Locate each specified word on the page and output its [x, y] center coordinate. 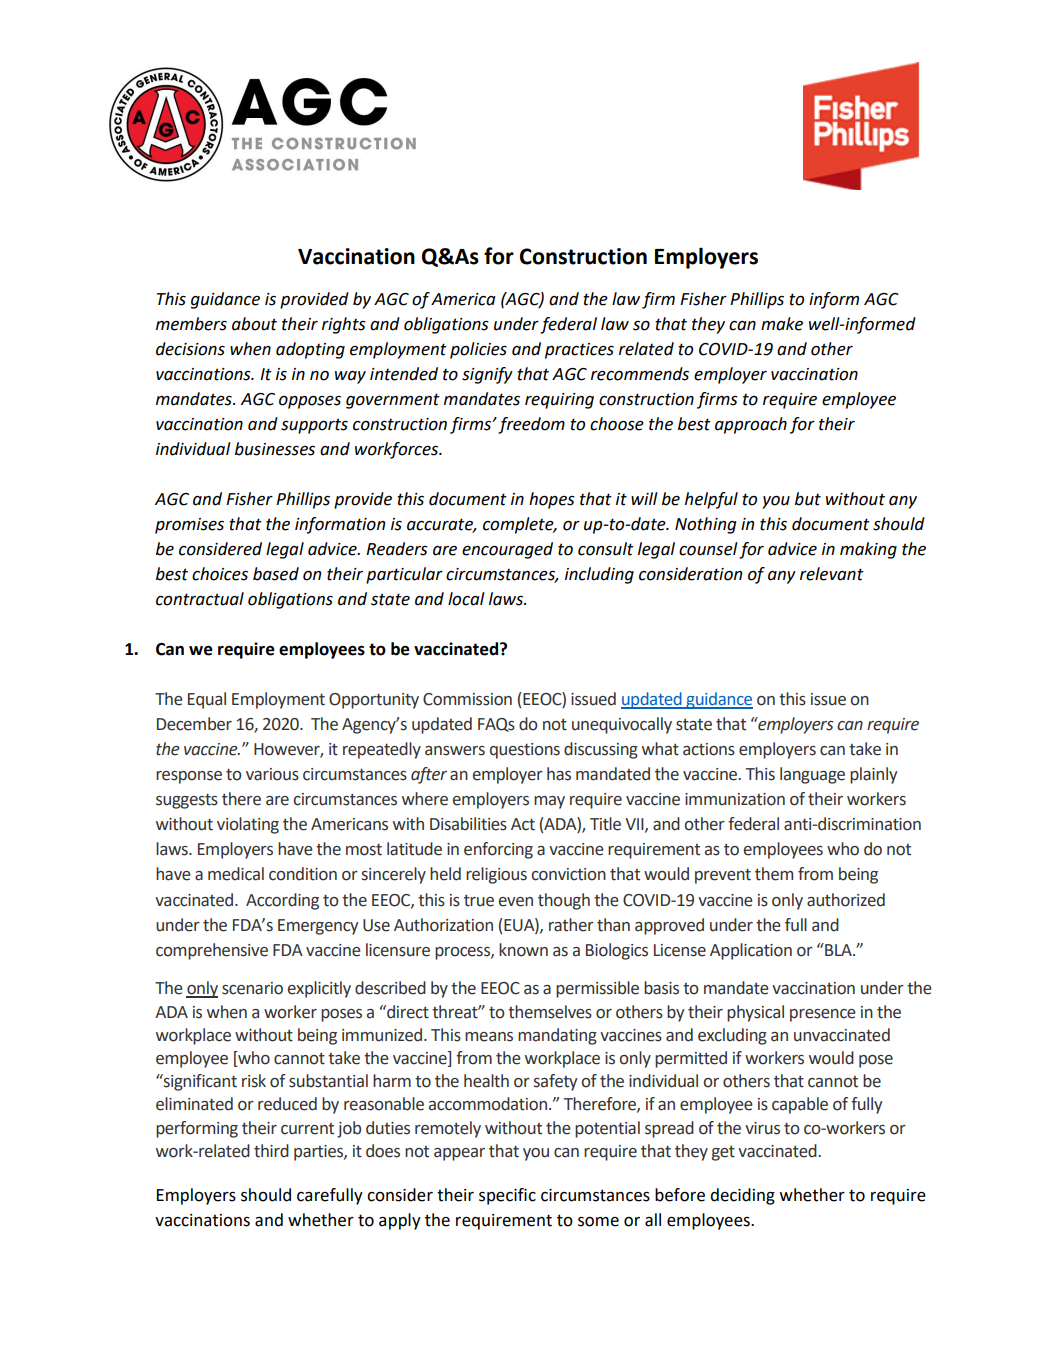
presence [823, 1015]
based [276, 574]
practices [579, 351]
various [272, 774]
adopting [310, 350]
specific [507, 1196]
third [271, 1151]
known [523, 950]
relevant [832, 574]
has [559, 774]
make [782, 324]
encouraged [507, 550]
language [812, 775]
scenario [252, 988]
